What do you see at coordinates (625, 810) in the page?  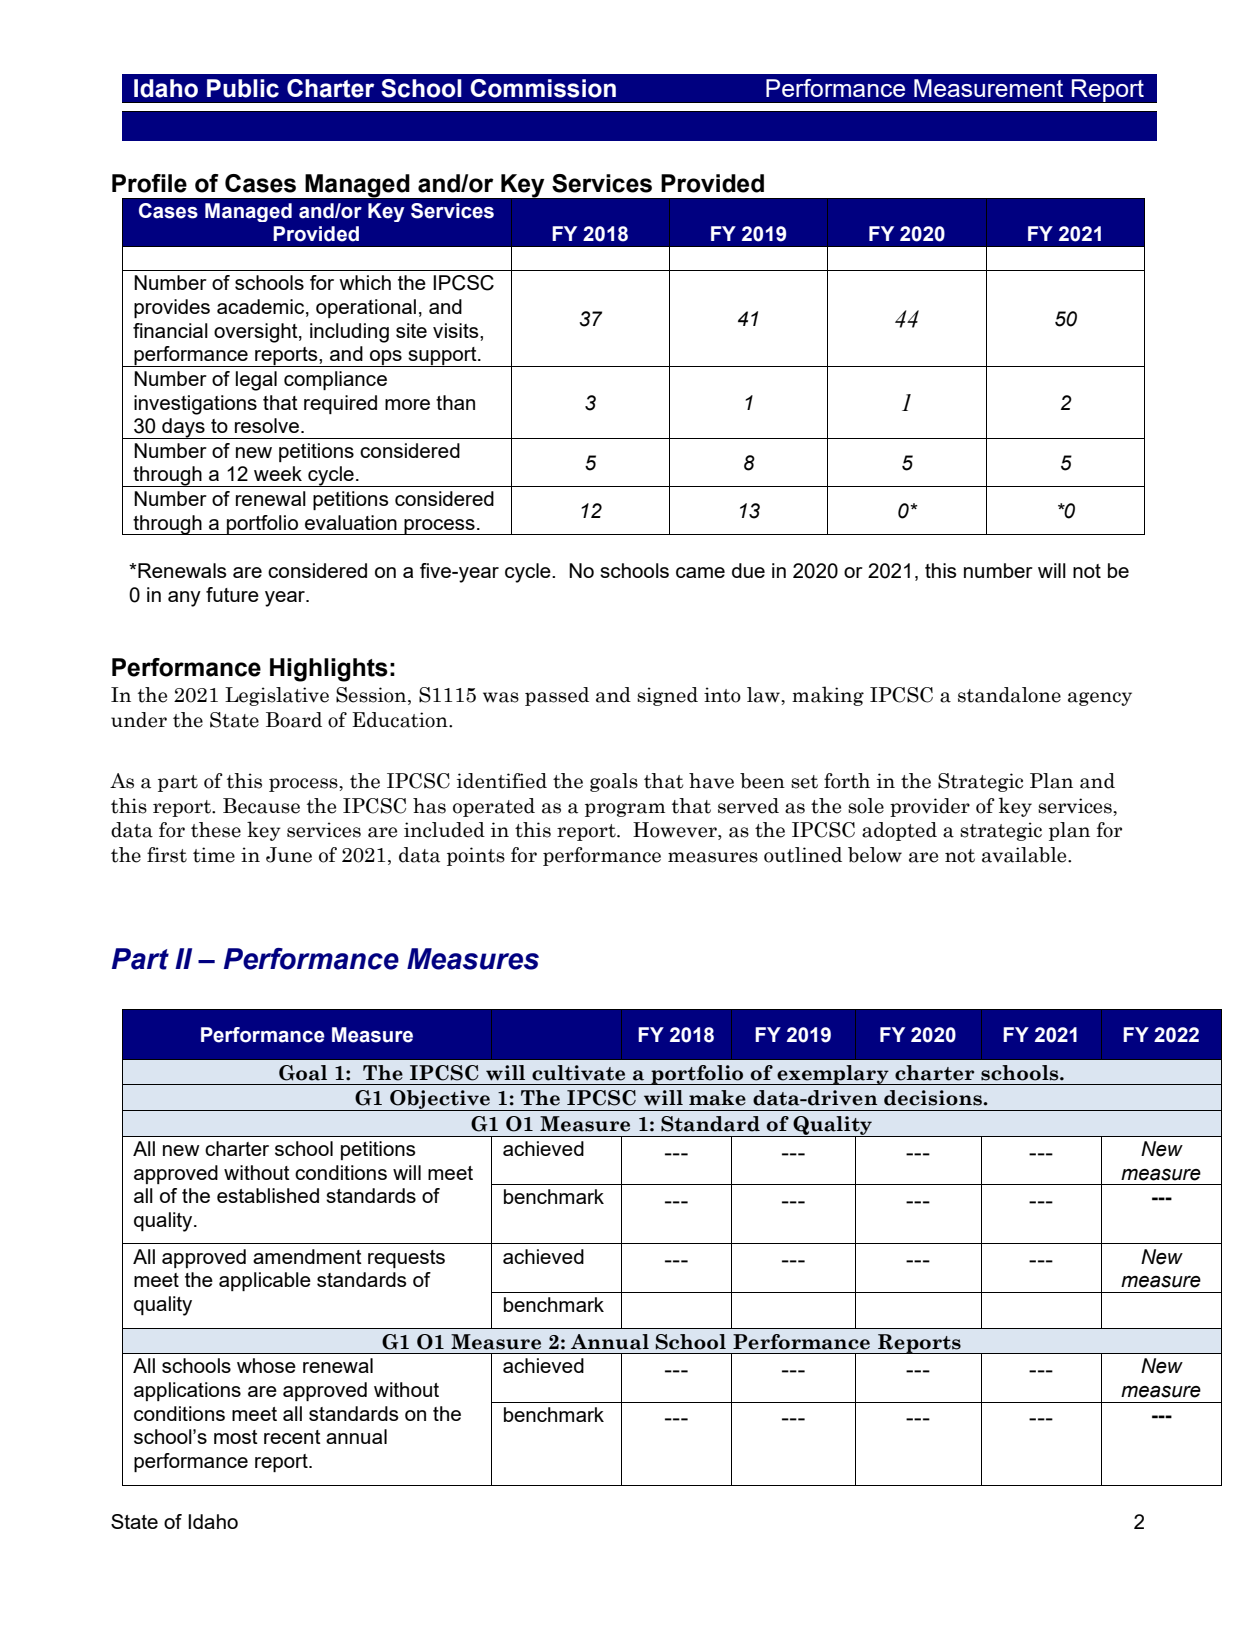 I see `program` at bounding box center [625, 810].
